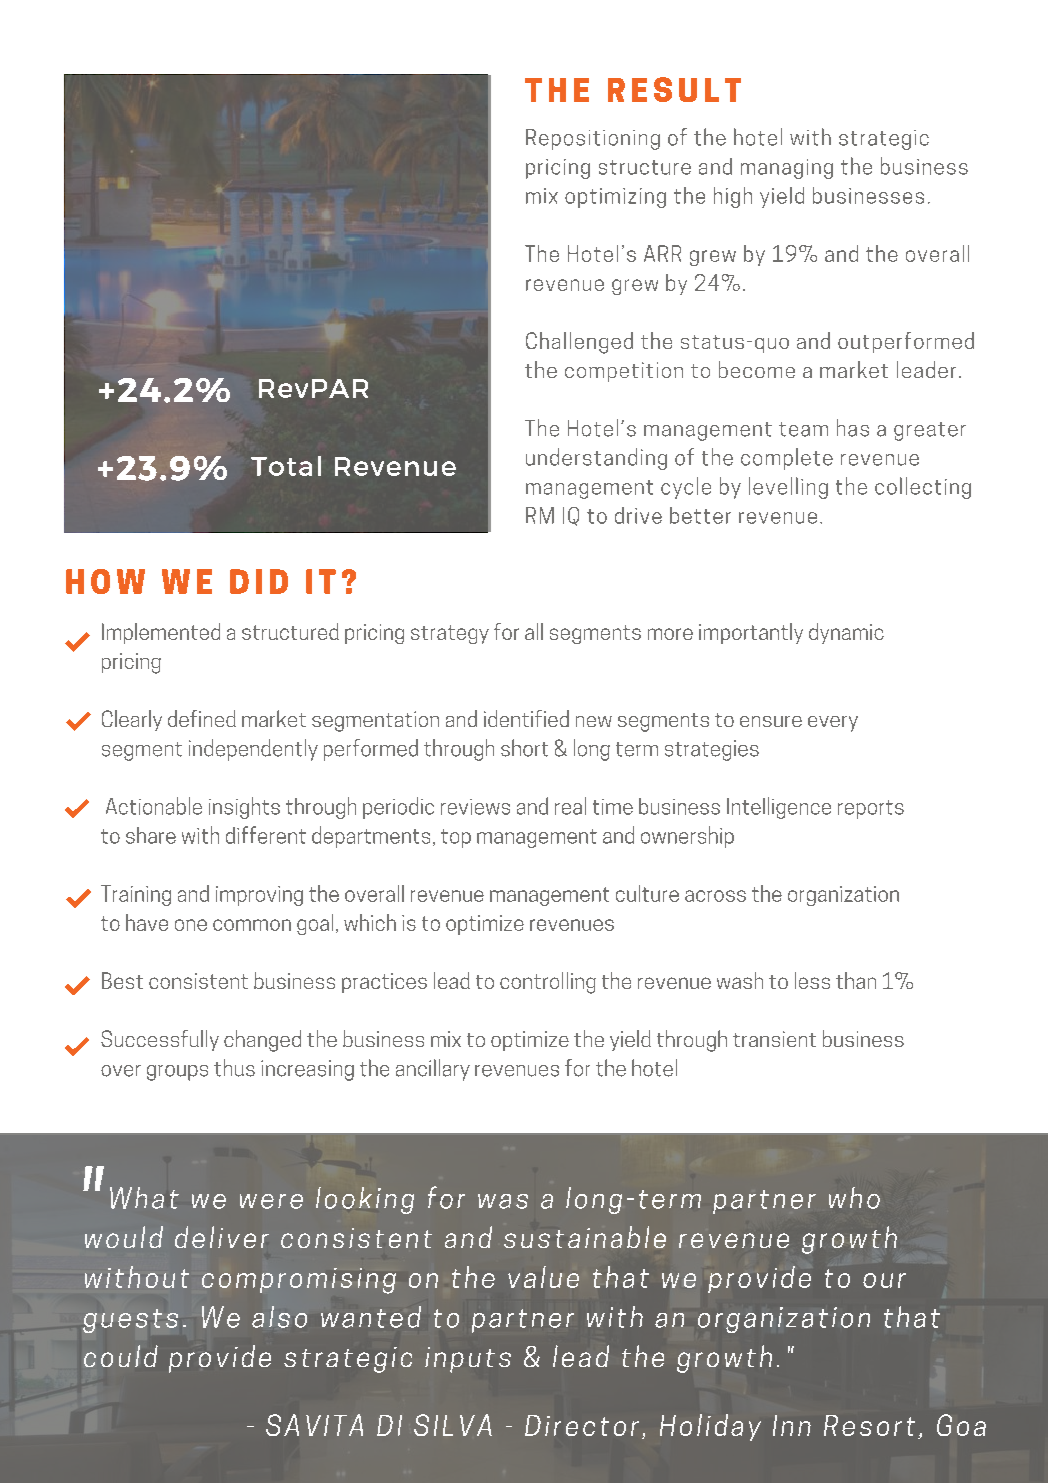 Image resolution: width=1048 pixels, height=1483 pixels. What do you see at coordinates (121, 1356) in the image?
I see `could` at bounding box center [121, 1356].
